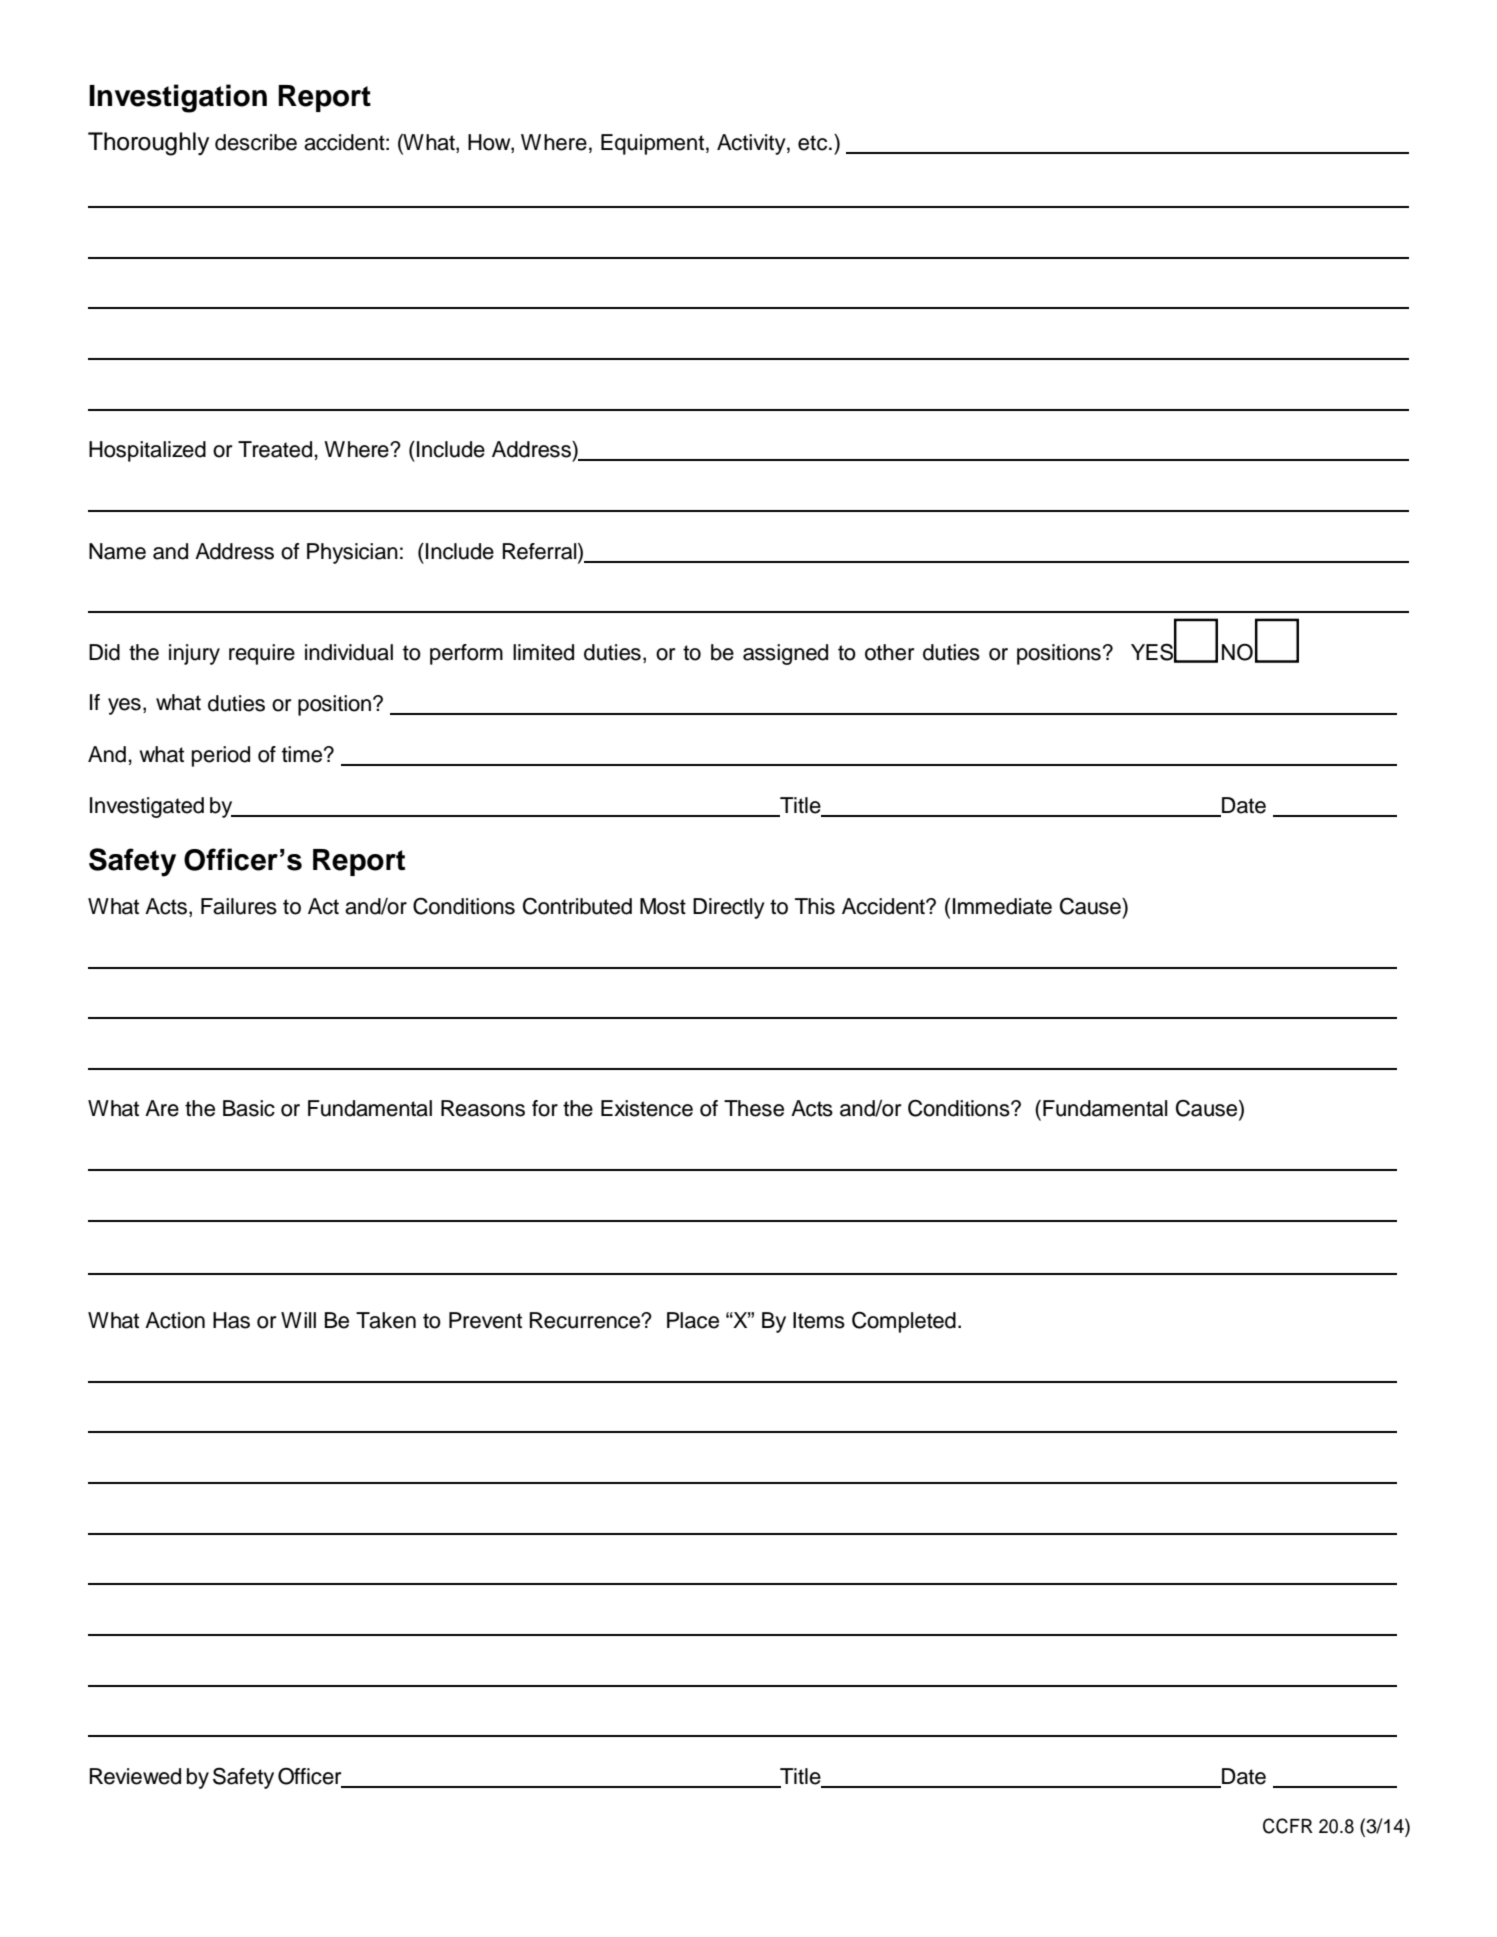  I want to click on These, so click(754, 1108).
